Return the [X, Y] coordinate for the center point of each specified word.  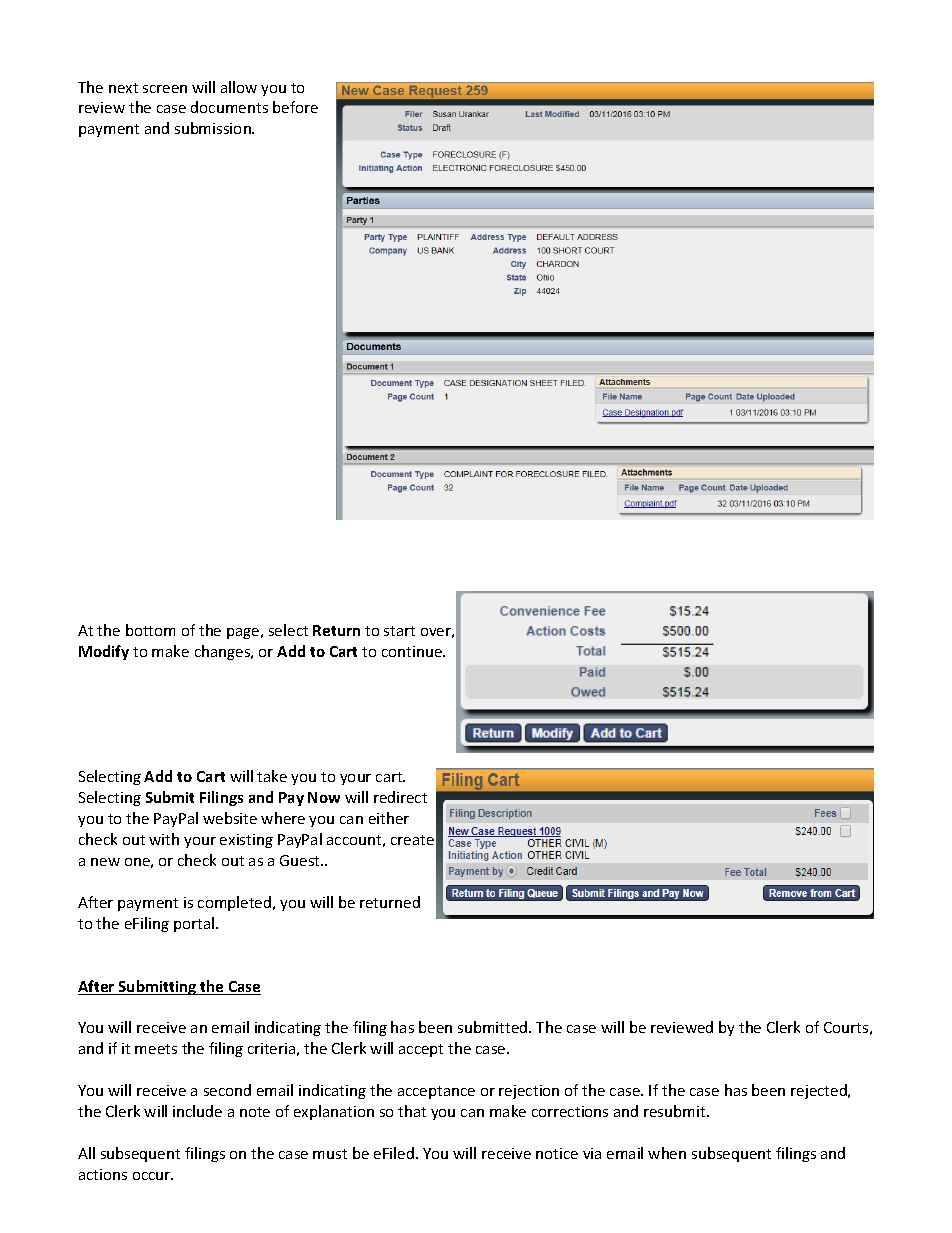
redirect [400, 797]
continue [413, 651]
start [399, 631]
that [412, 1111]
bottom [150, 630]
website [230, 818]
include [197, 1111]
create [412, 840]
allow [239, 87]
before [295, 107]
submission [214, 128]
